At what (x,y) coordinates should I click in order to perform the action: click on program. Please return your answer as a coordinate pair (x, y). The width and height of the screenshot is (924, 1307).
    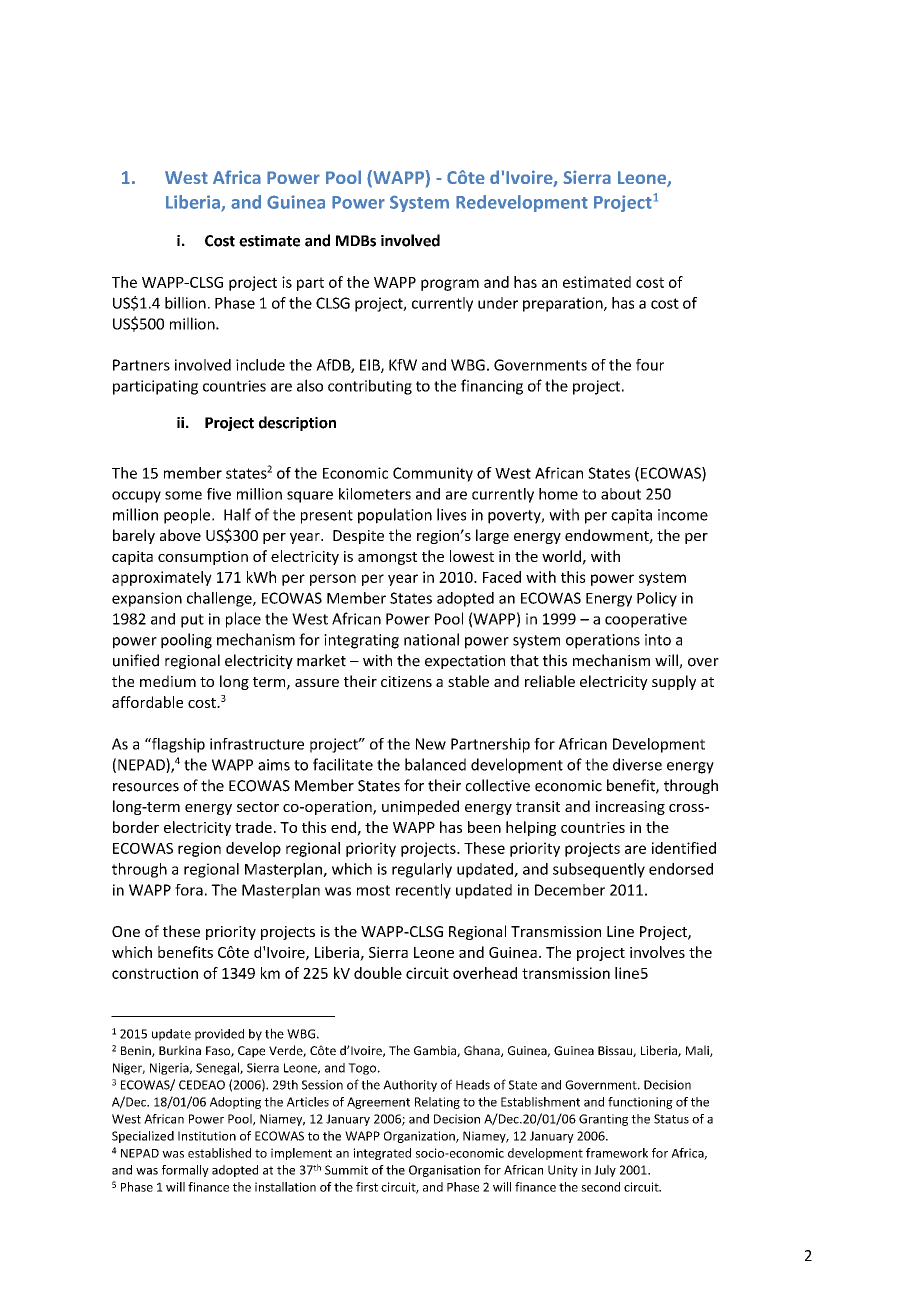
    Looking at the image, I should click on (450, 285).
